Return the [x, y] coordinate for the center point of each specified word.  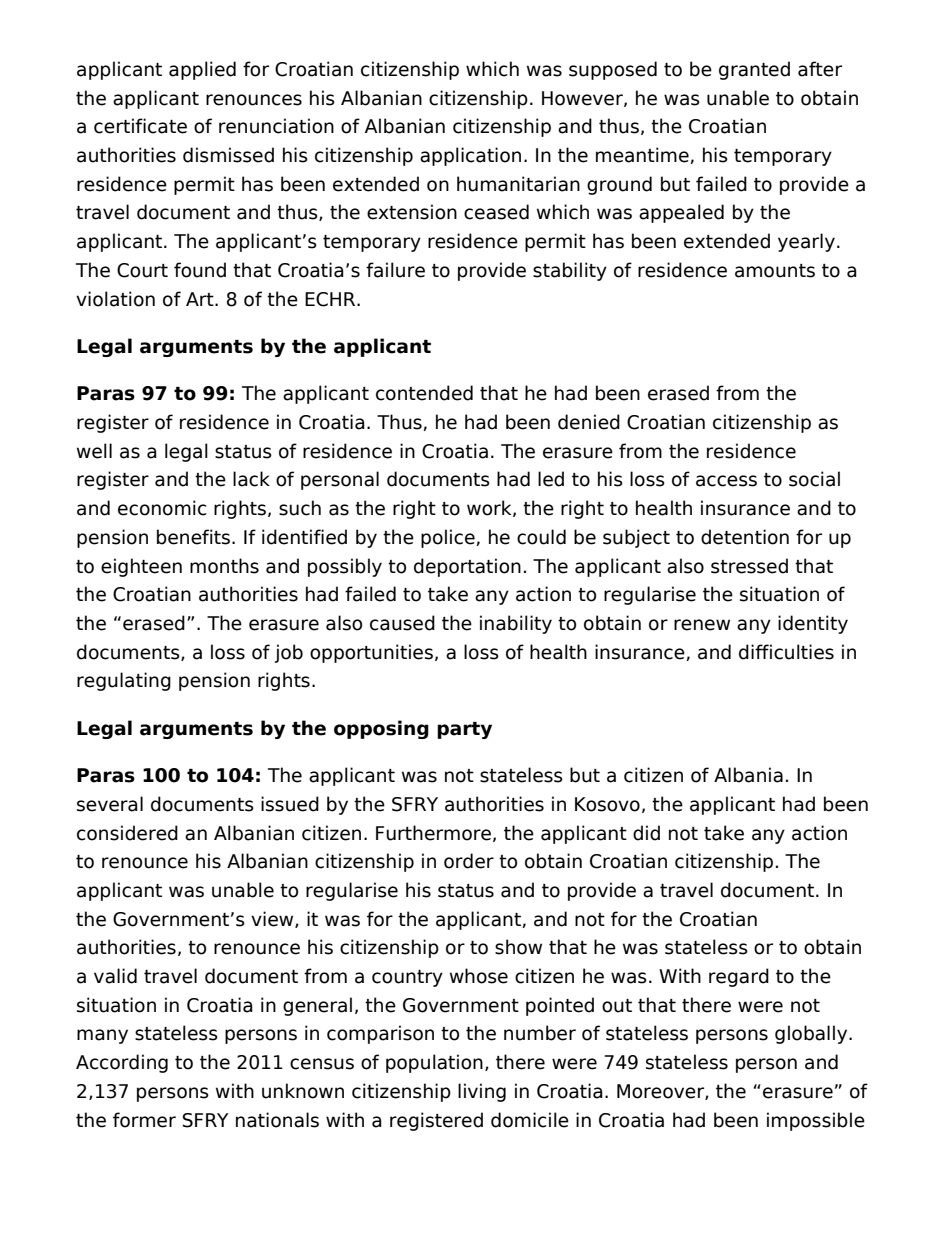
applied [202, 70]
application [470, 156]
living [482, 1092]
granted [754, 70]
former [144, 1120]
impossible [816, 1121]
